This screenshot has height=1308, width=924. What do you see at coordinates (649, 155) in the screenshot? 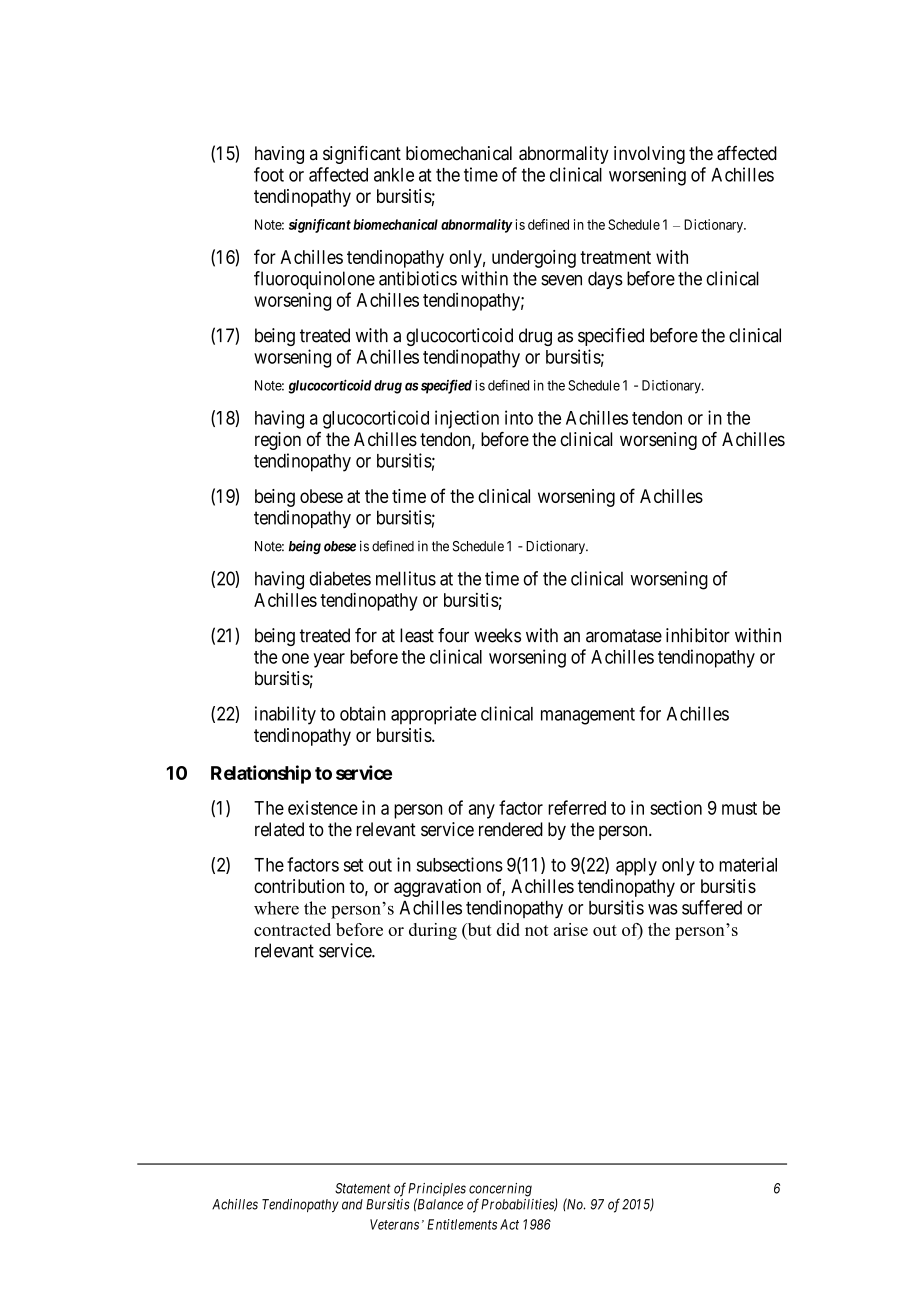
I see `involving` at bounding box center [649, 155].
